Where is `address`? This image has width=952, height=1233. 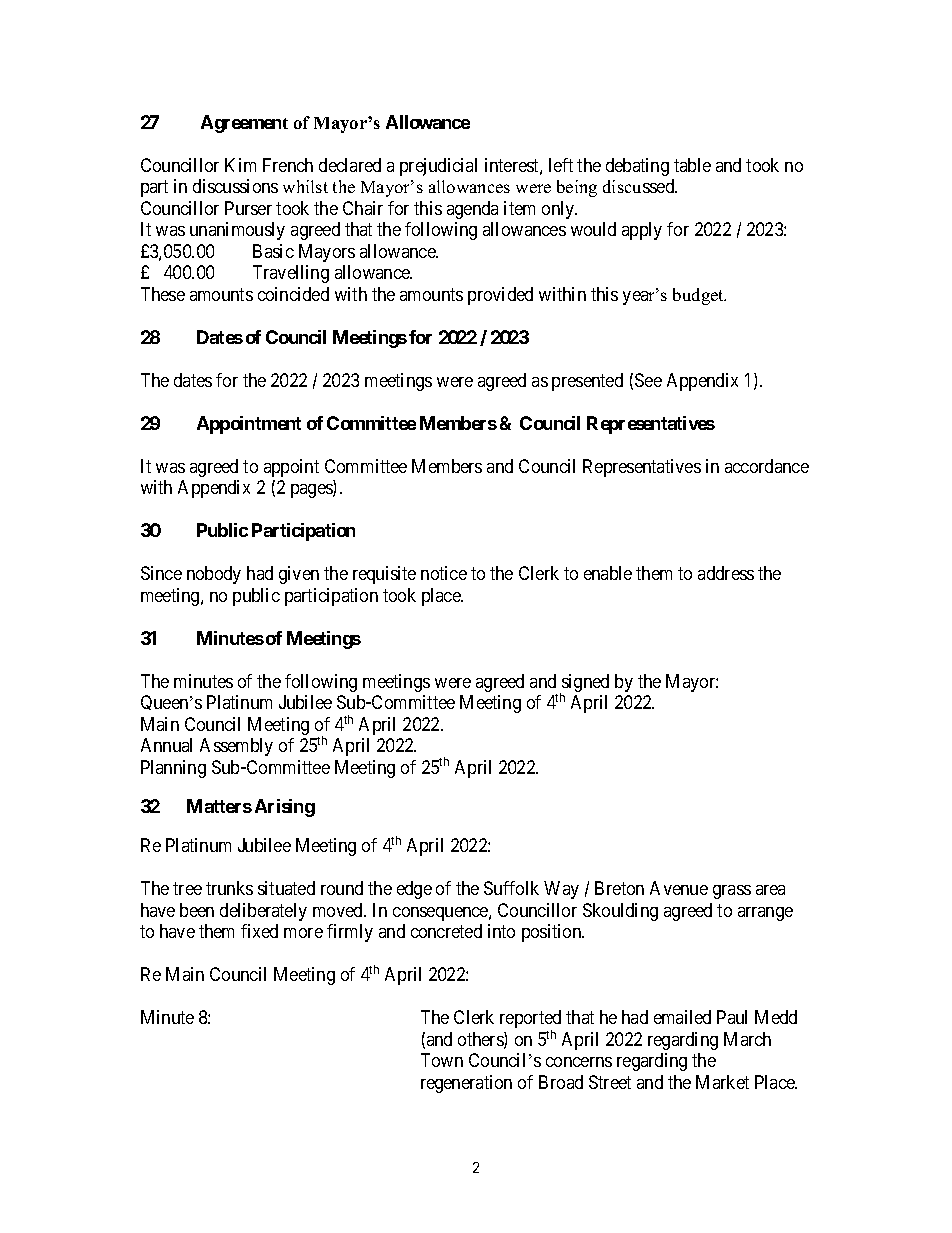
address is located at coordinates (726, 573).
